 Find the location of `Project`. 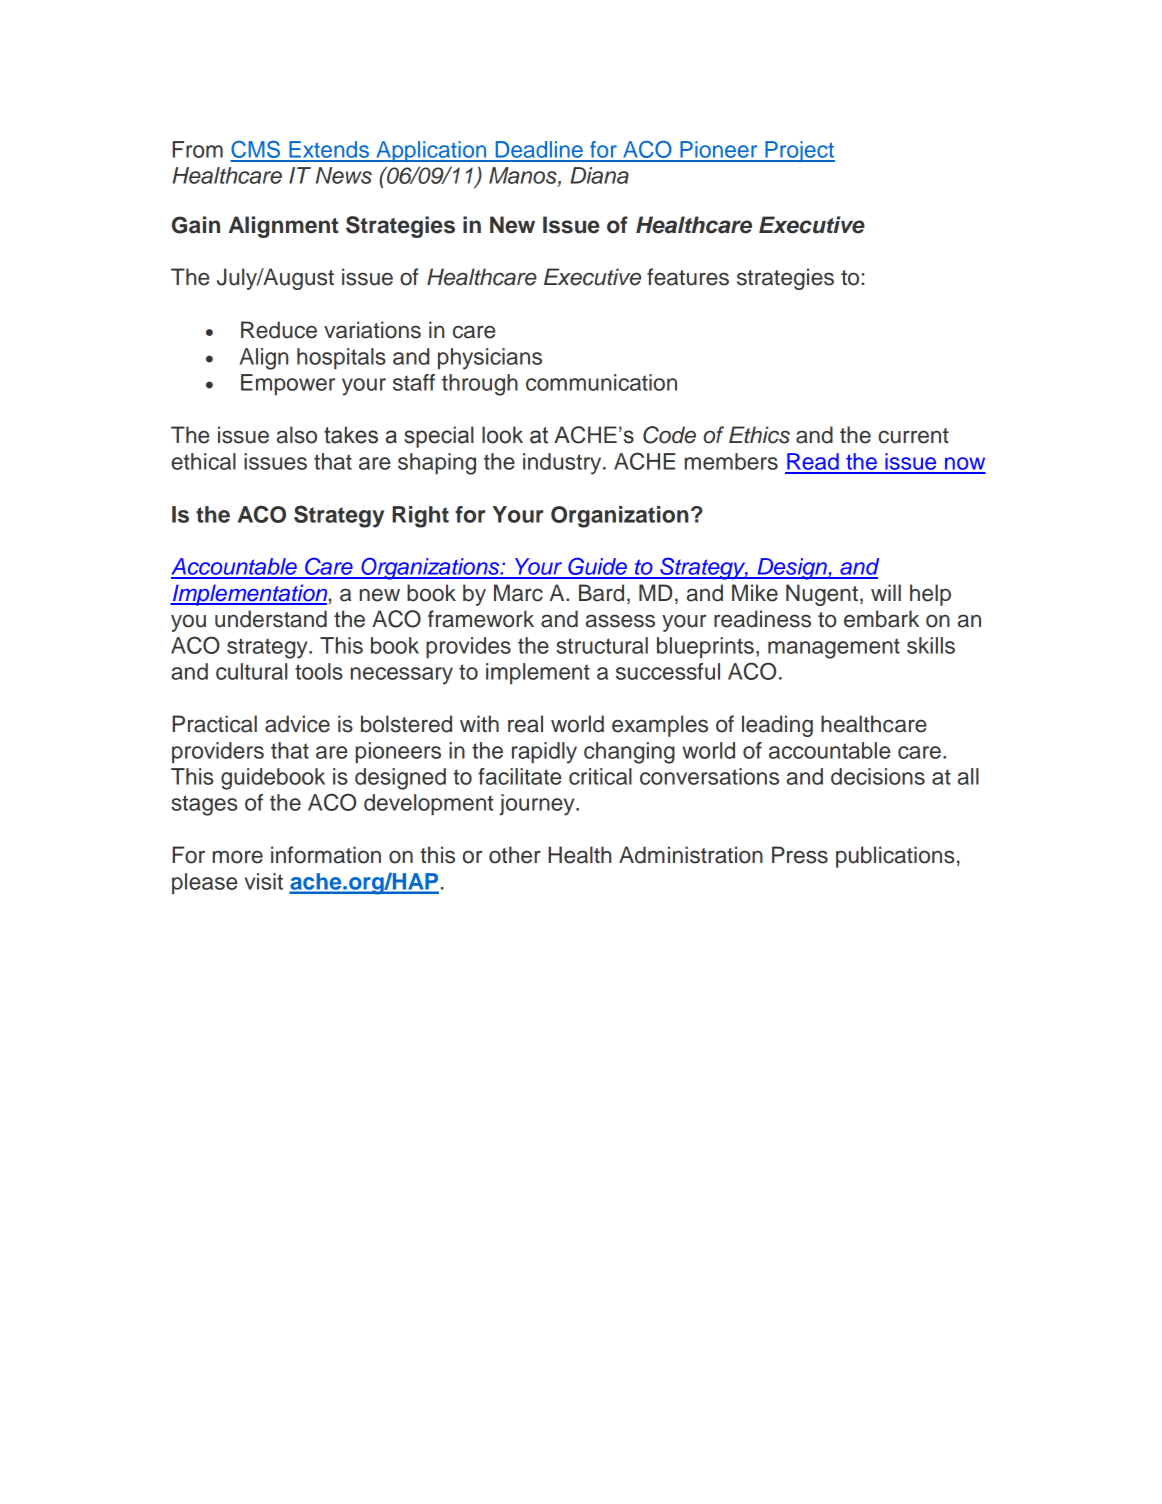

Project is located at coordinates (799, 151).
